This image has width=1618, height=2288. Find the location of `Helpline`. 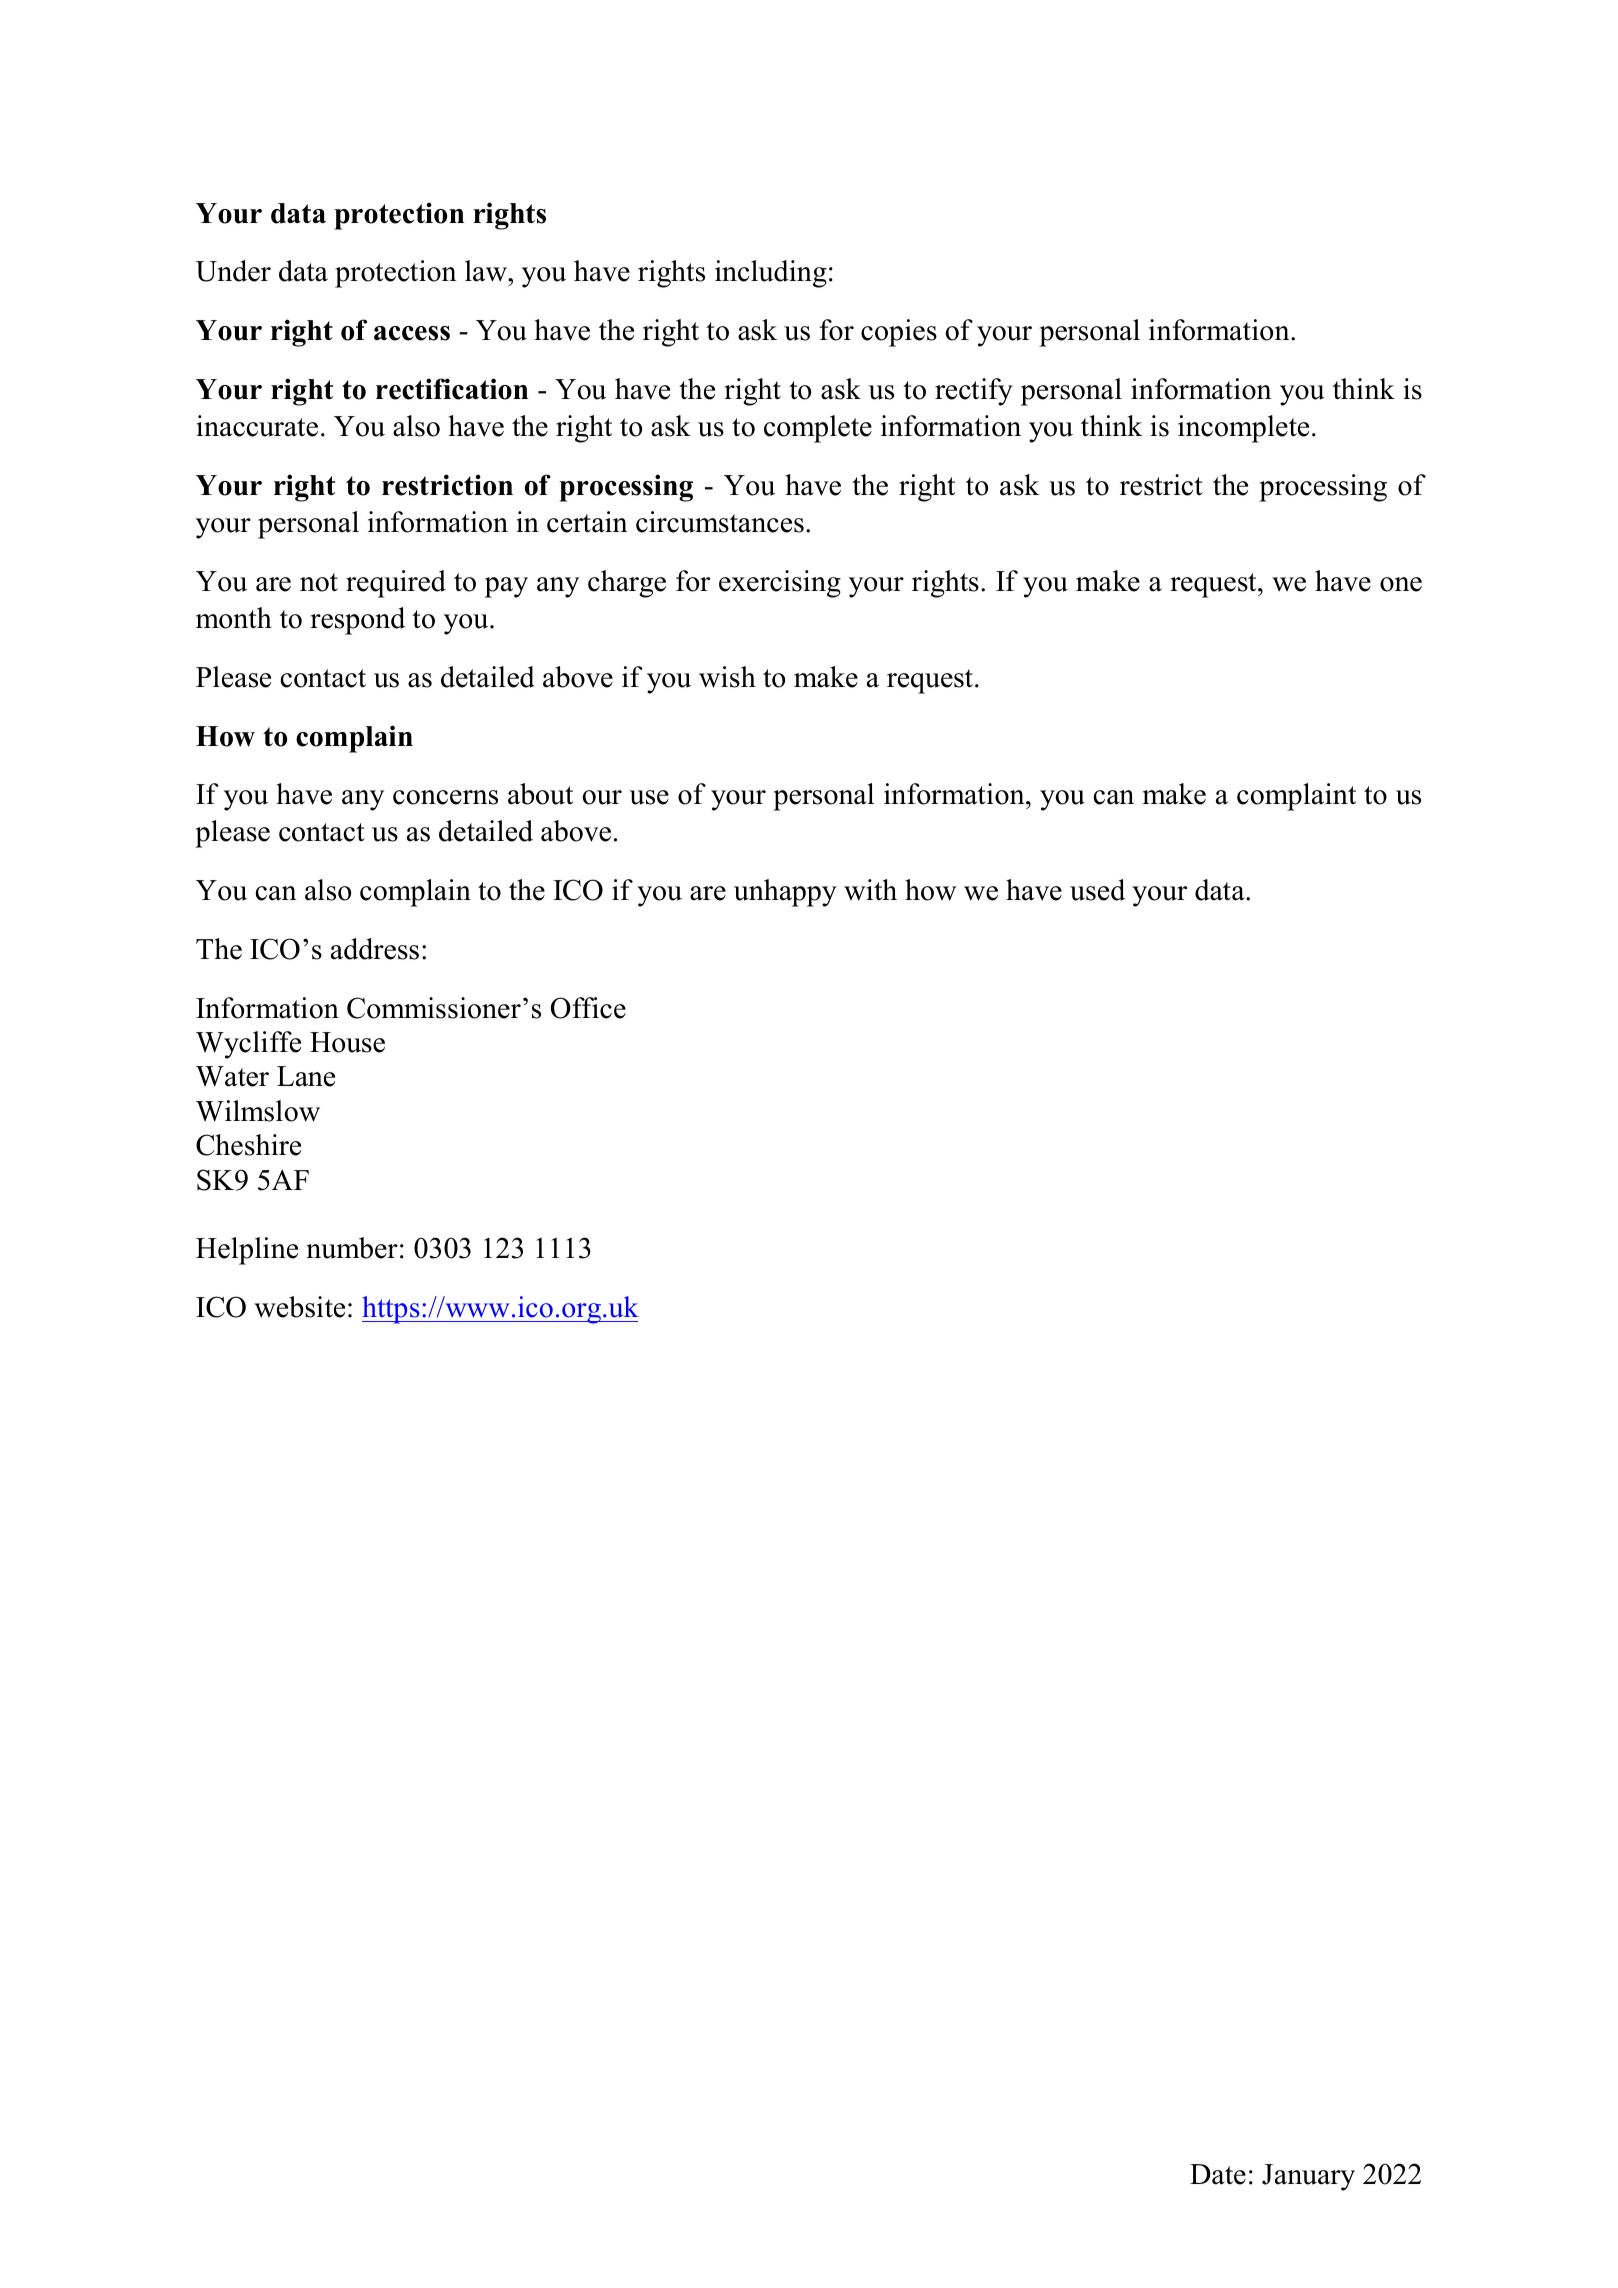

Helpline is located at coordinates (247, 1251).
